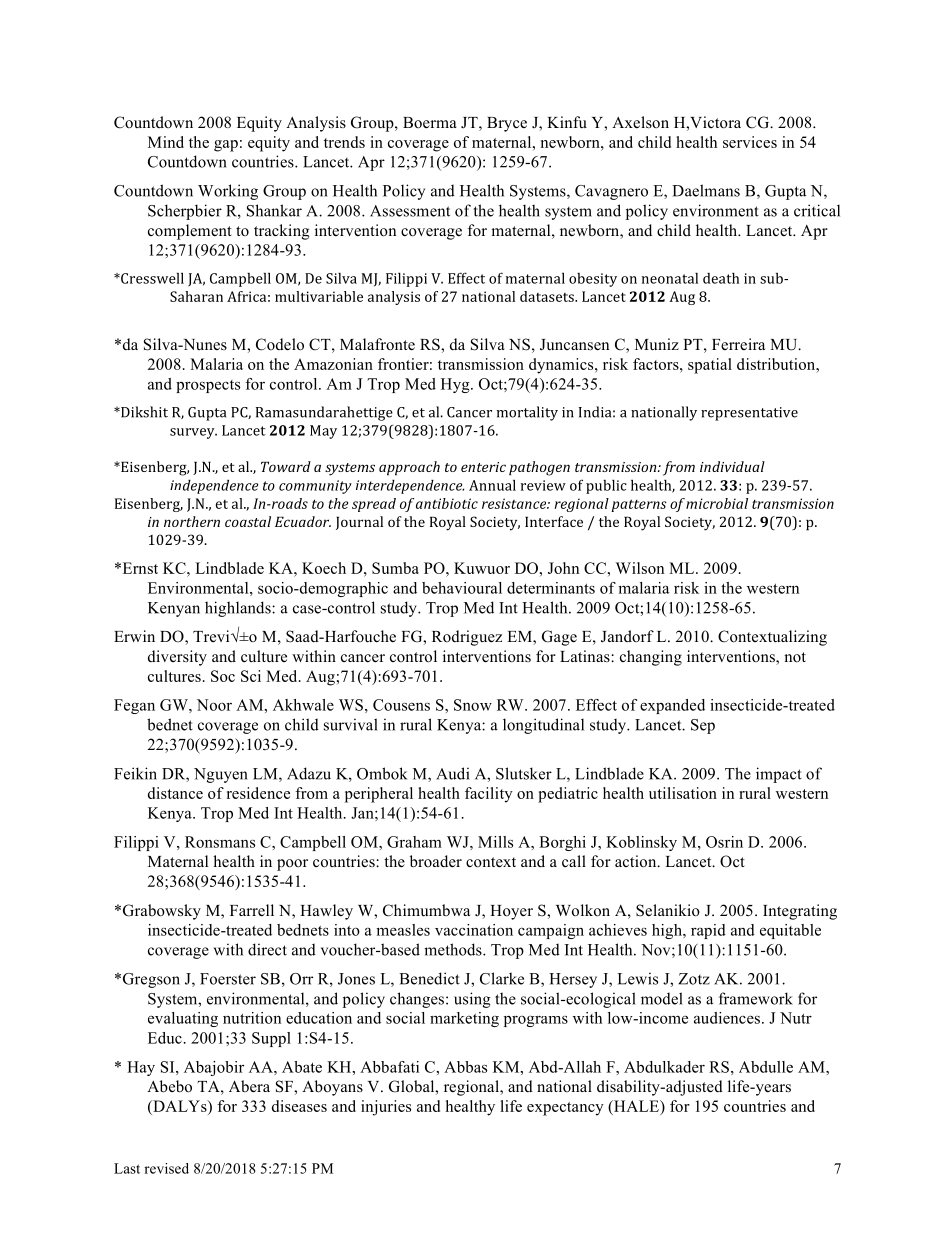 The image size is (952, 1233). Describe the element at coordinates (492, 485) in the document. I see `Annual` at that location.
